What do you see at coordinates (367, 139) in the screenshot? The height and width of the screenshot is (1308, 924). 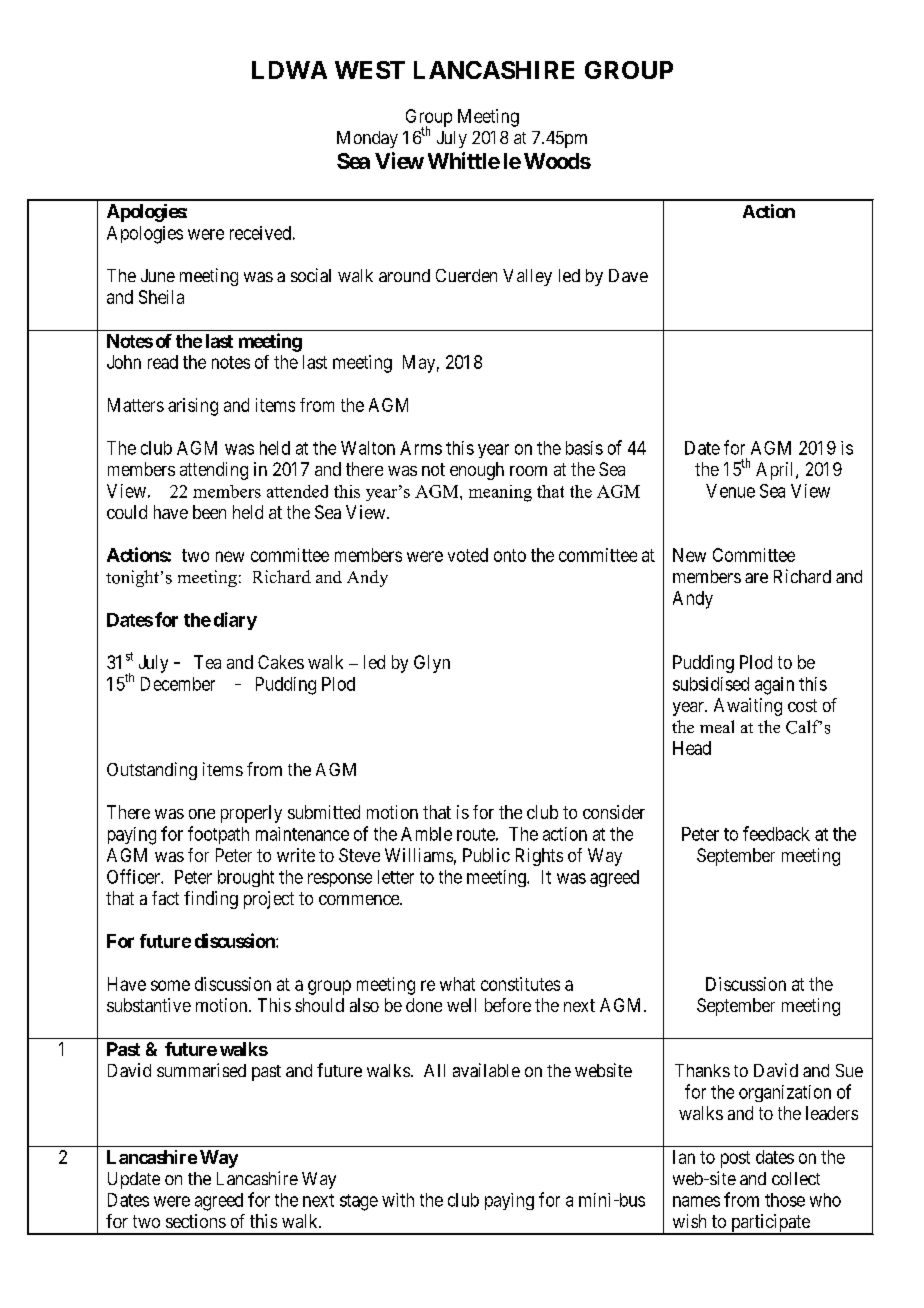 I see `Monday` at bounding box center [367, 139].
